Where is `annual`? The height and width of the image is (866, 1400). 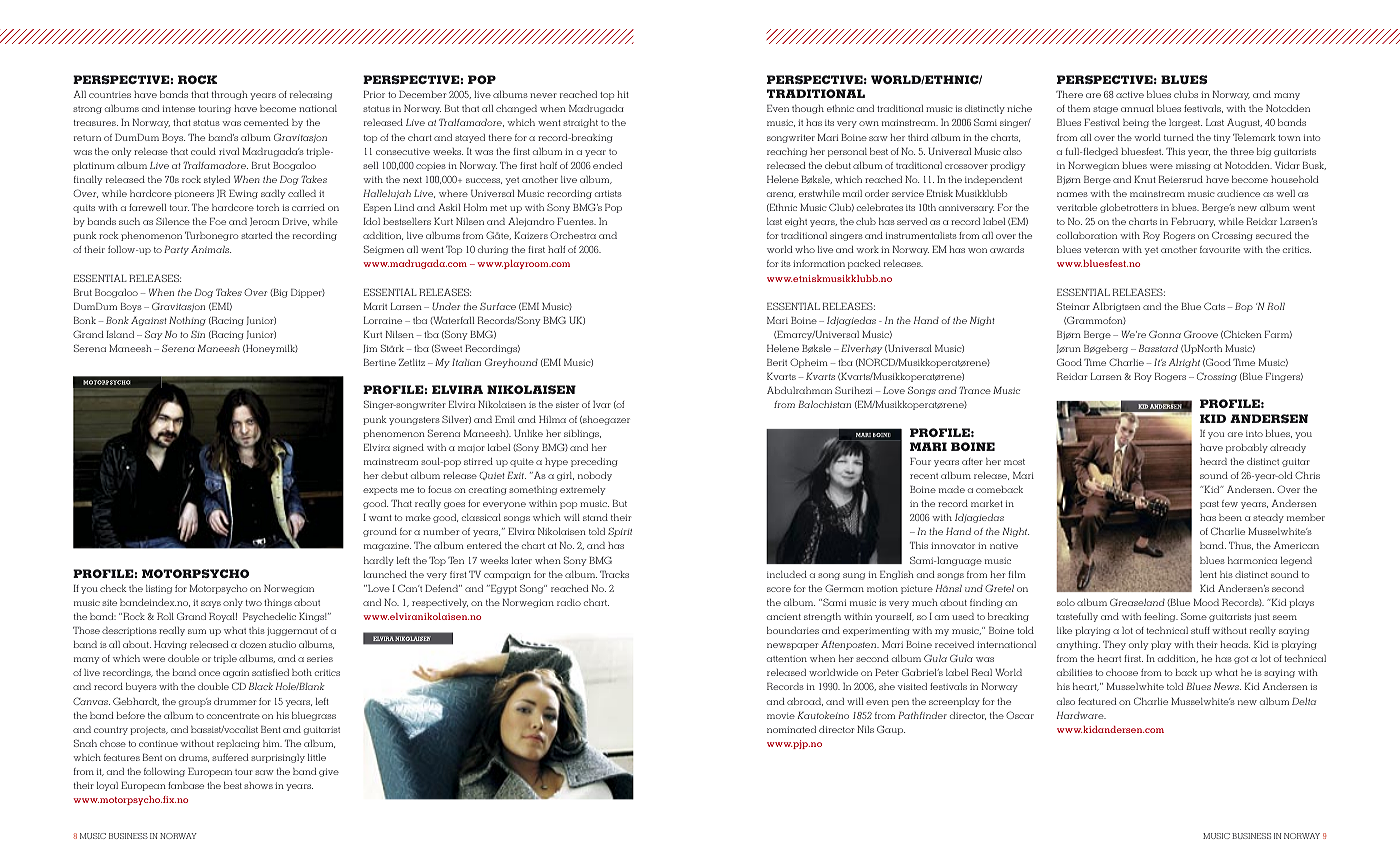 annual is located at coordinates (1137, 108).
